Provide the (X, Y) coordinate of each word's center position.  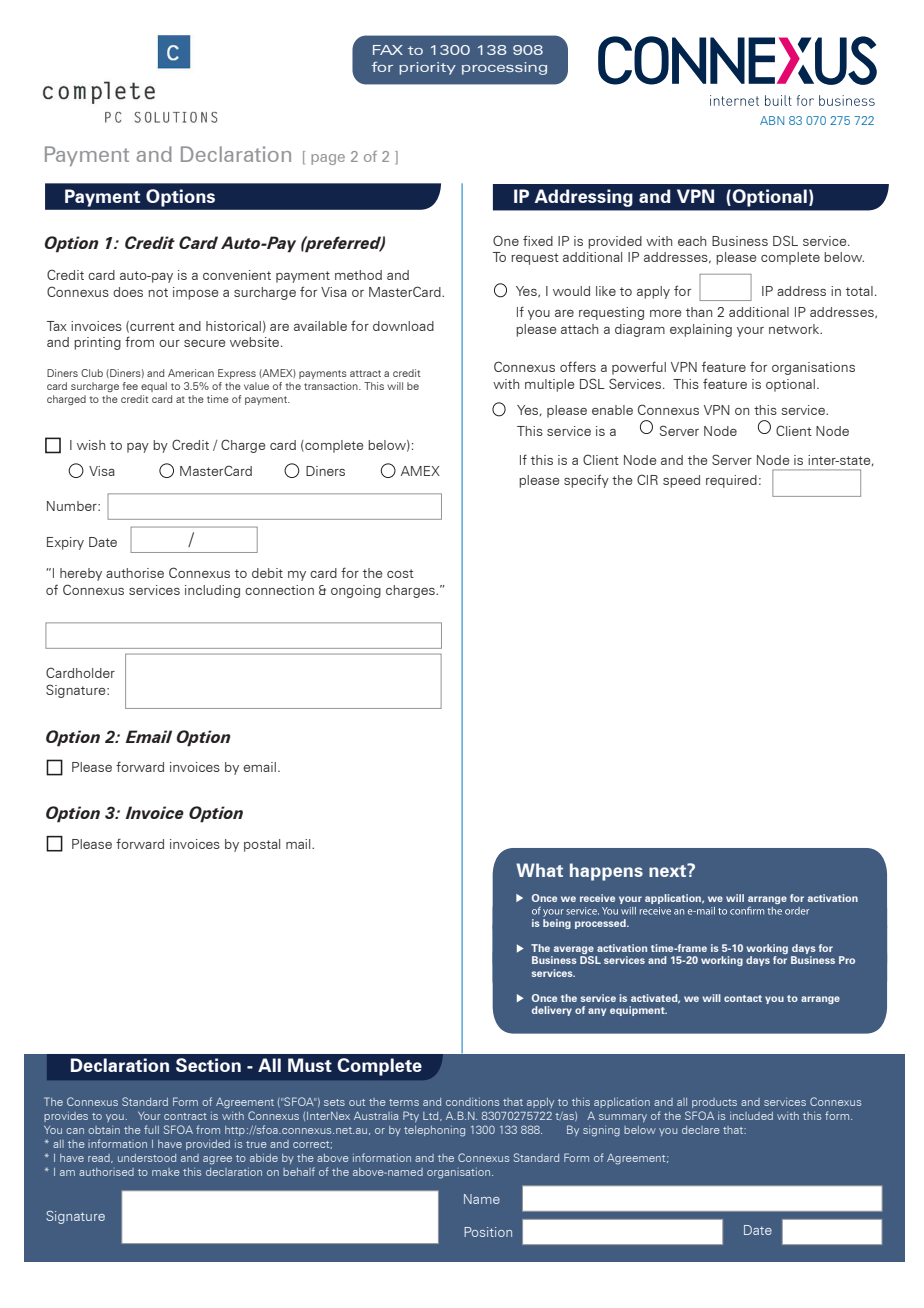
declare (701, 1130)
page (328, 159)
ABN (772, 120)
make (166, 1172)
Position (488, 1232)
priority (427, 68)
